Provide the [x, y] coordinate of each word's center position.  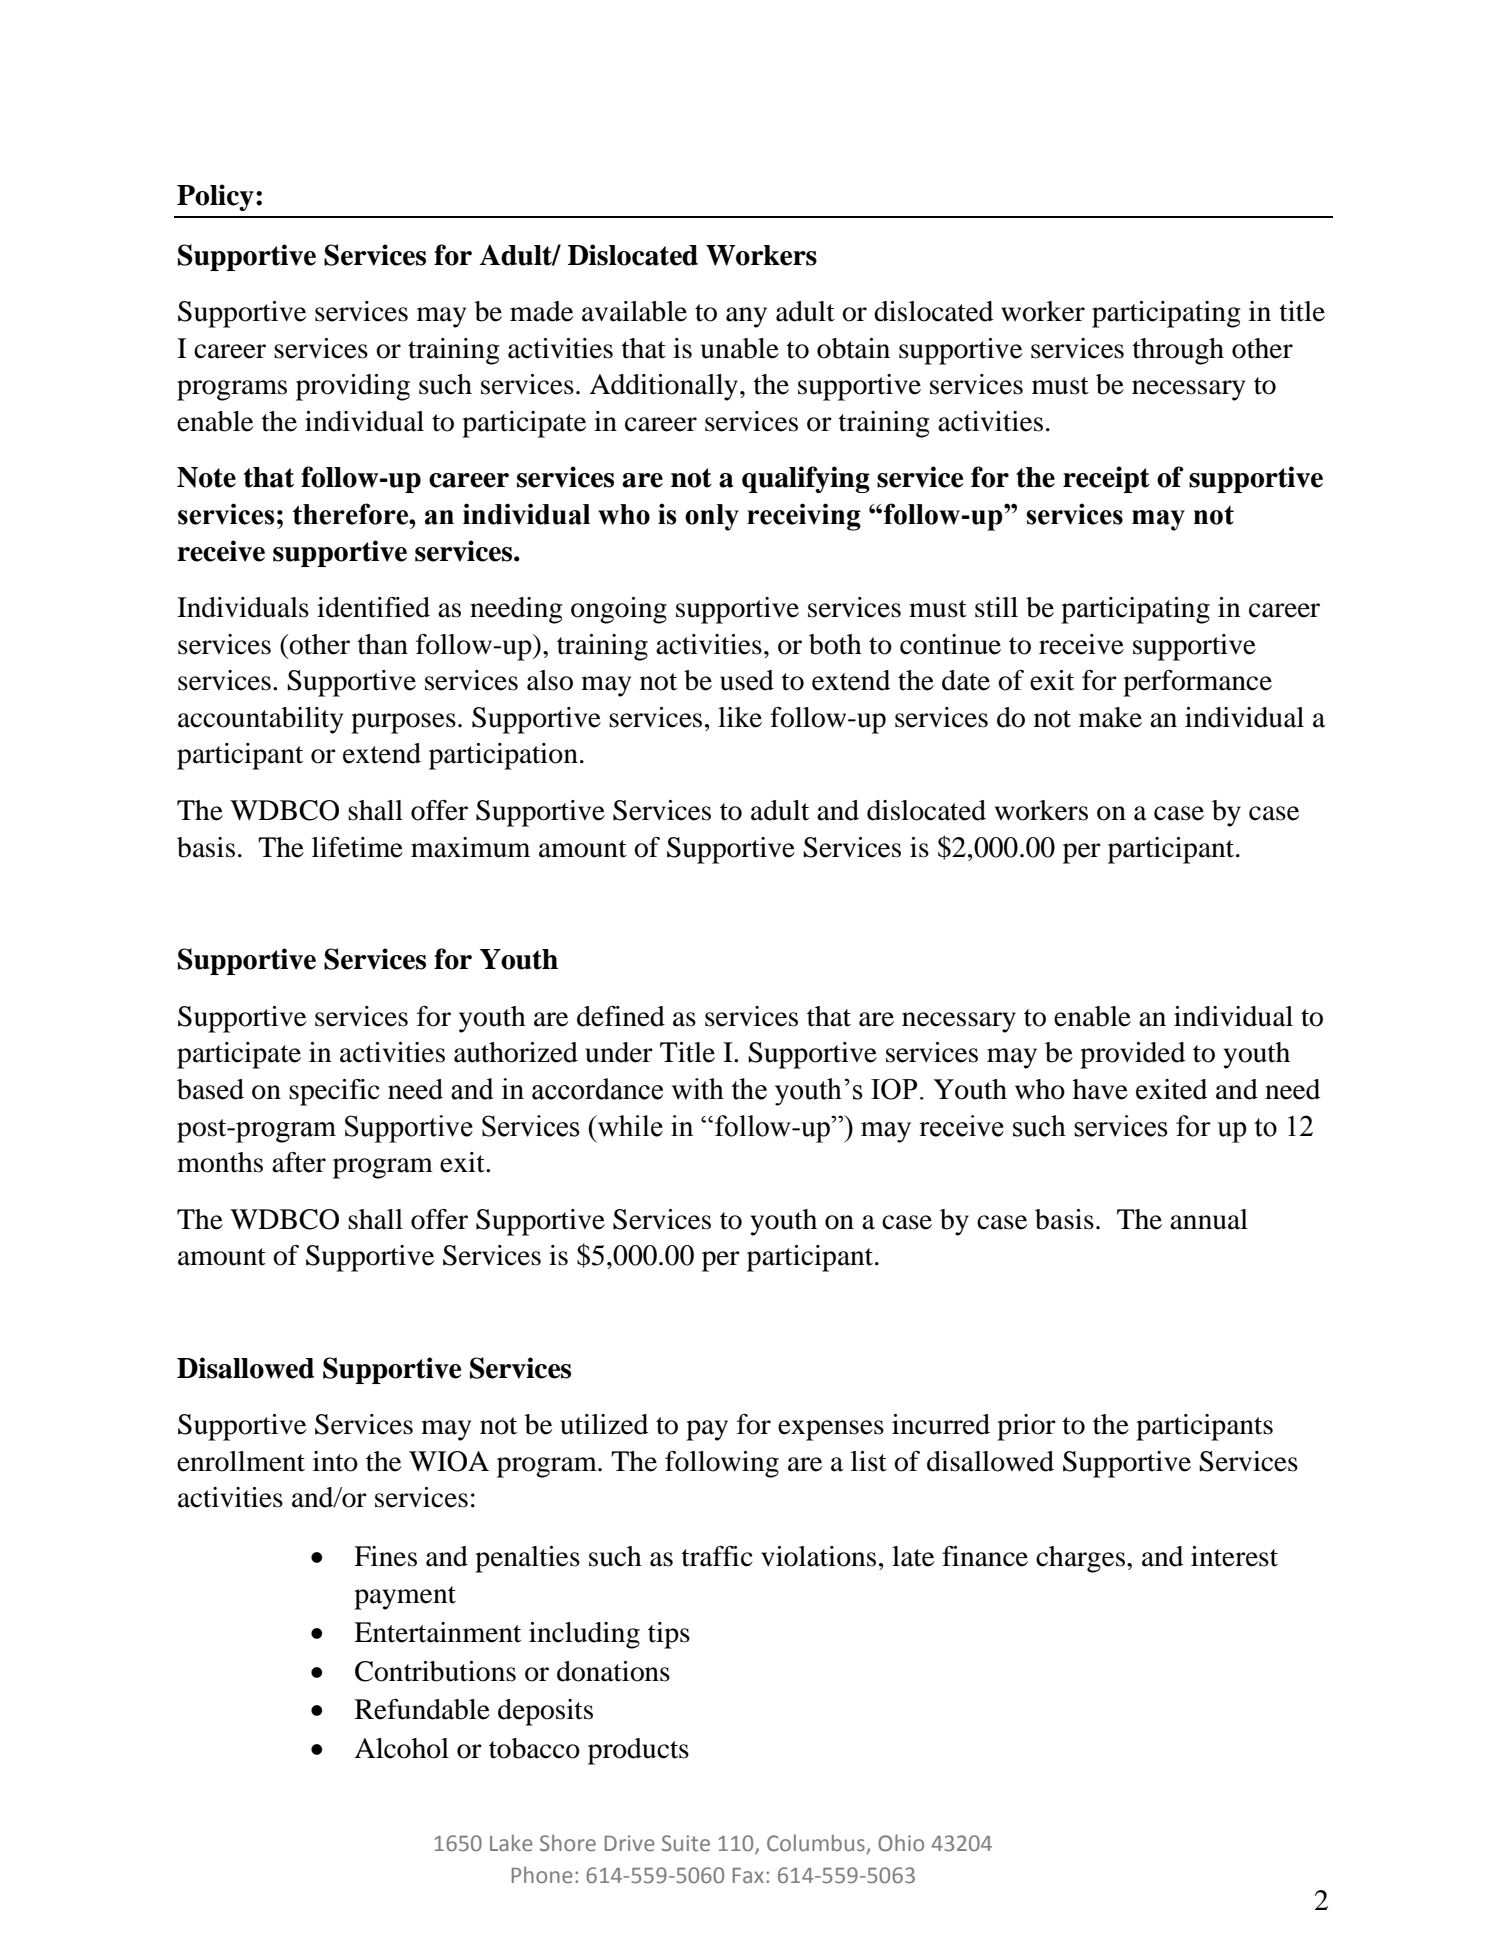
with [697, 1089]
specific [334, 1092]
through [1178, 351]
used [747, 680]
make [1110, 717]
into [335, 1461]
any [746, 317]
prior [1026, 1427]
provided [1132, 1055]
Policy [215, 197]
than [382, 644]
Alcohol [401, 1748]
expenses [831, 1430]
